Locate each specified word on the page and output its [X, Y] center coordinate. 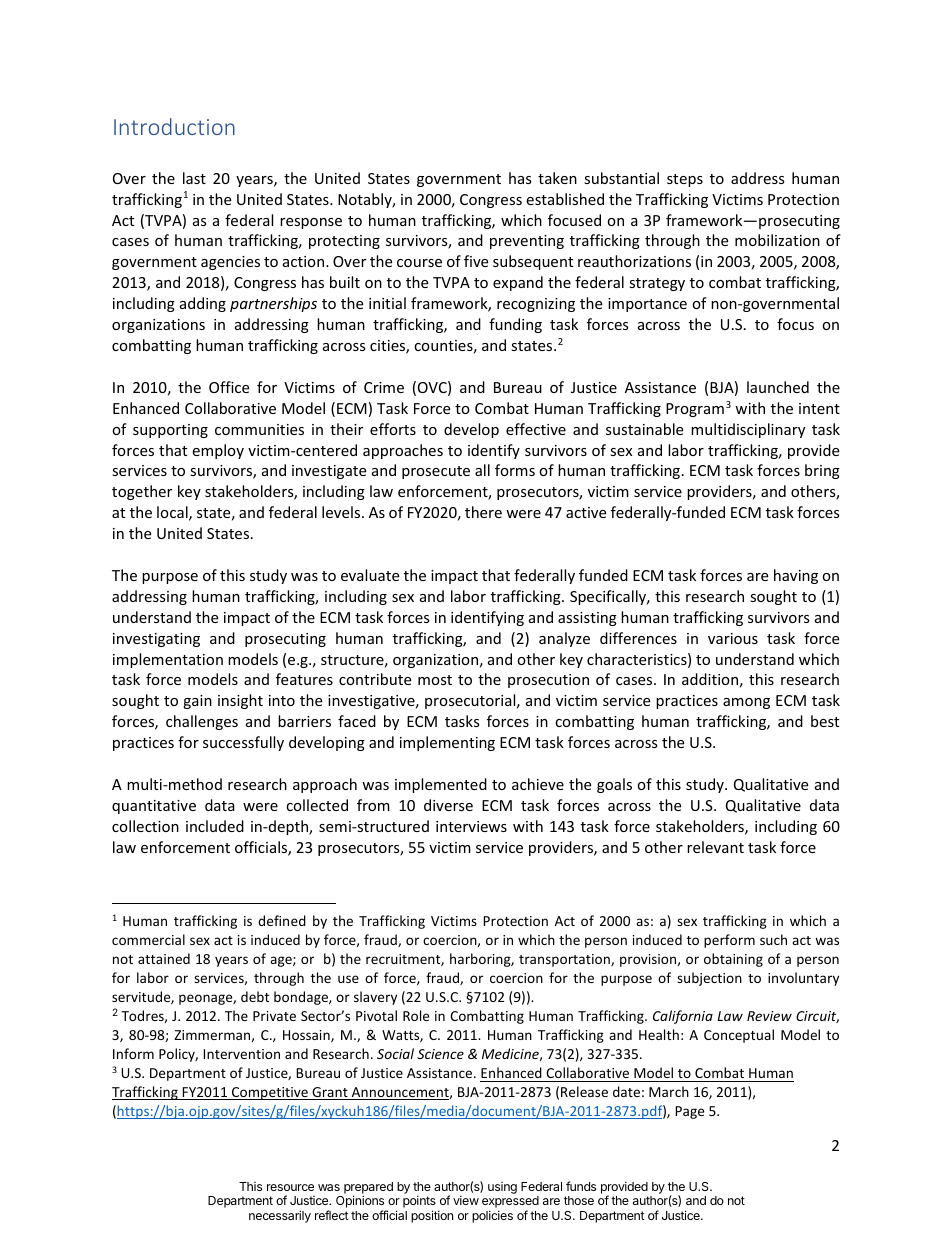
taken [557, 178]
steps [685, 180]
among [746, 703]
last [194, 178]
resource [290, 1187]
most [435, 680]
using [502, 1188]
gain [197, 702]
